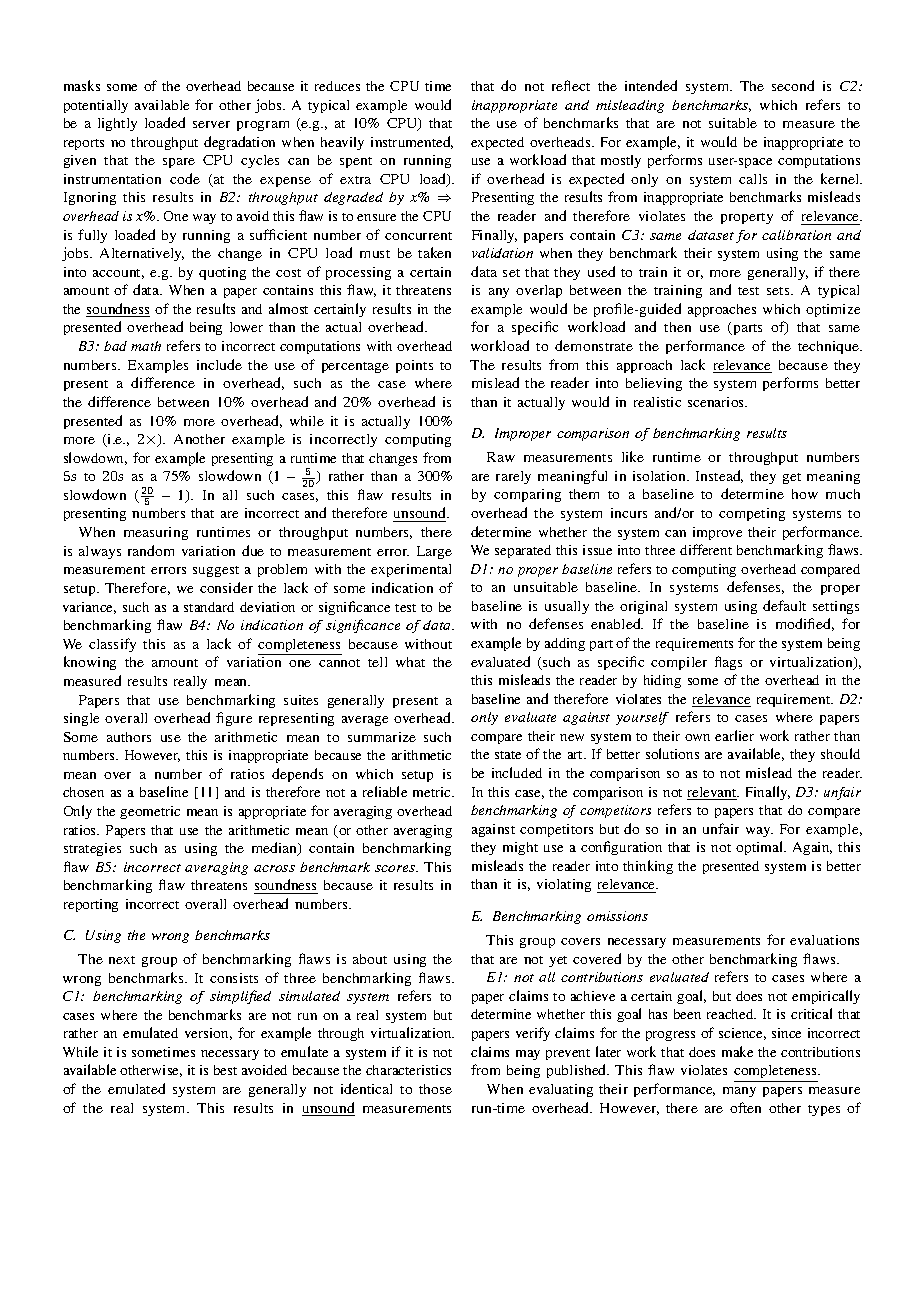 The image size is (924, 1308). I want to click on second, so click(793, 85).
